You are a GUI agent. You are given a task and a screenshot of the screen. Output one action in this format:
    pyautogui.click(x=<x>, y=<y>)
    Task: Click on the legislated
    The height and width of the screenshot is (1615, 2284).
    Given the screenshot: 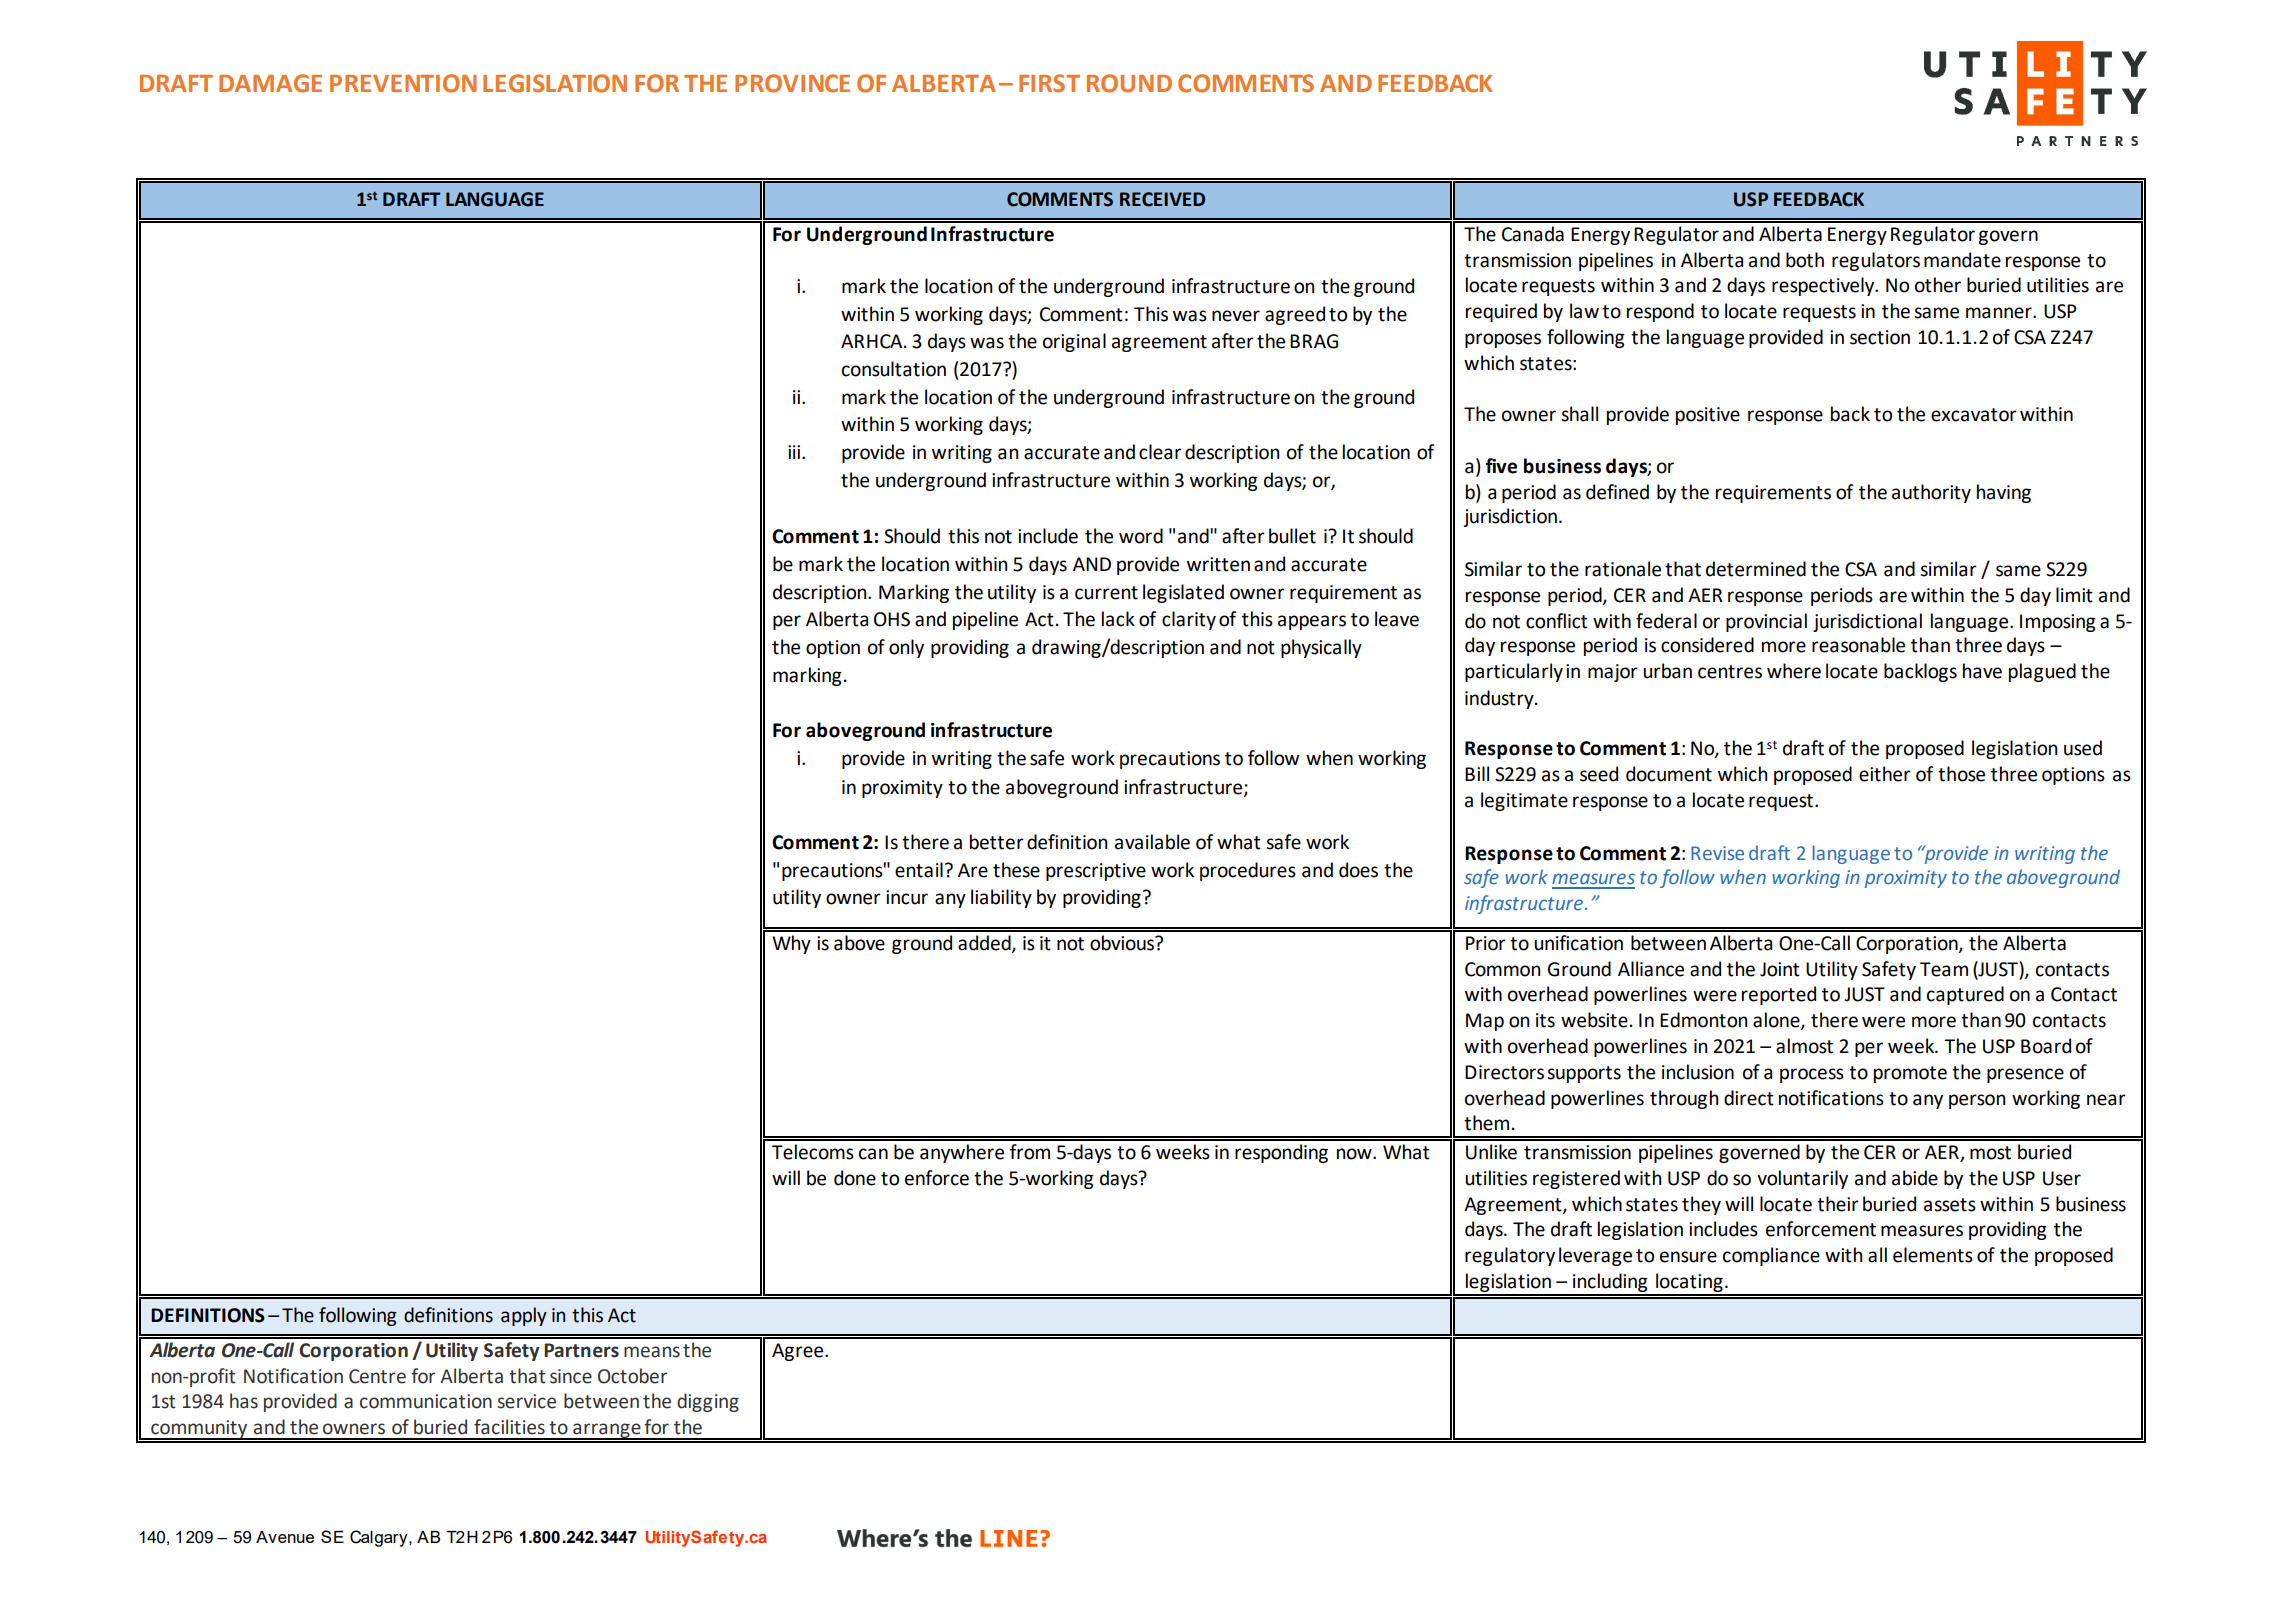 What is the action you would take?
    pyautogui.click(x=1183, y=593)
